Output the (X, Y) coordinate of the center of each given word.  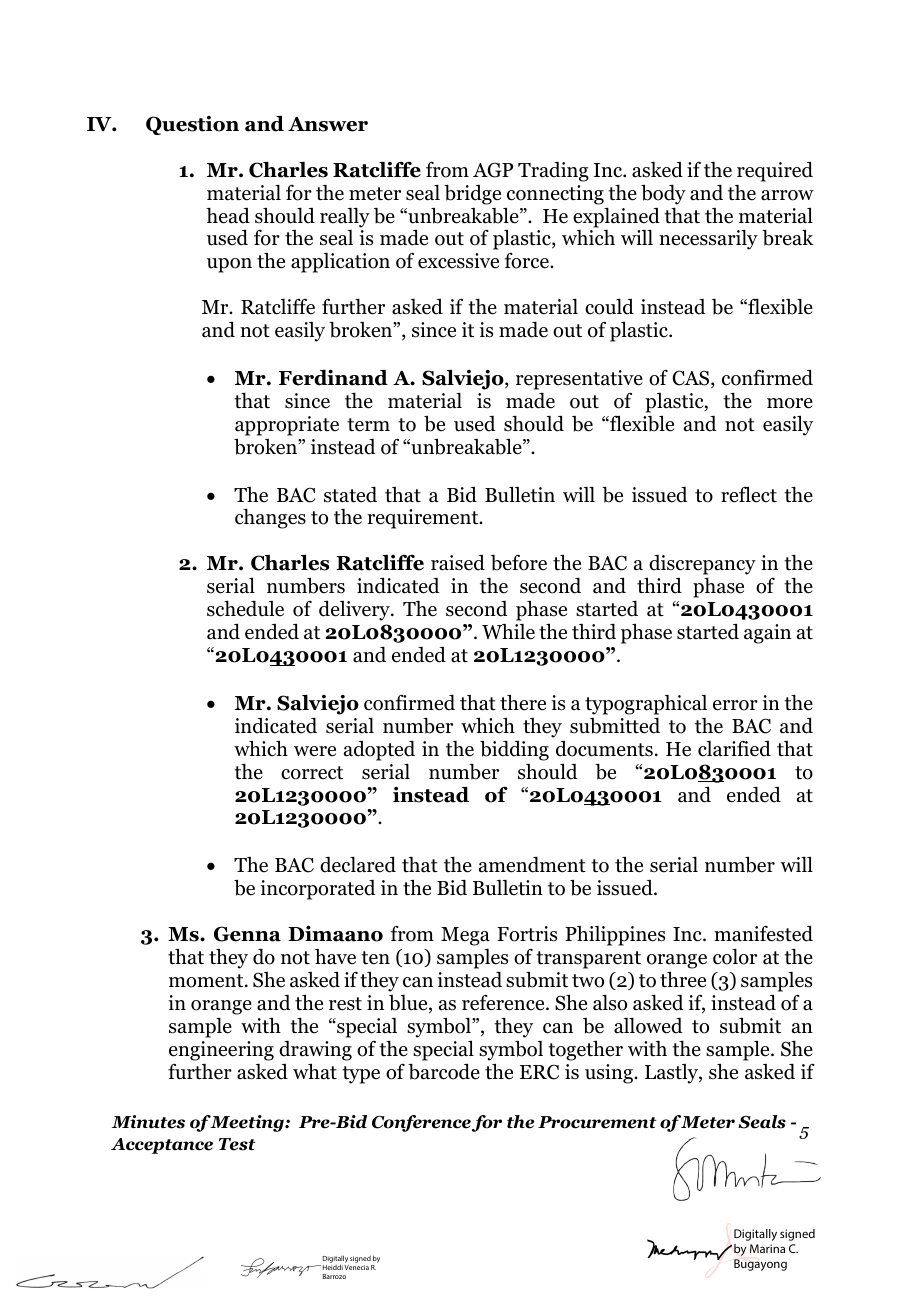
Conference (421, 1123)
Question (192, 125)
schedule (245, 609)
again (767, 634)
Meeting (248, 1123)
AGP (493, 170)
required (775, 171)
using (610, 1074)
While (508, 632)
